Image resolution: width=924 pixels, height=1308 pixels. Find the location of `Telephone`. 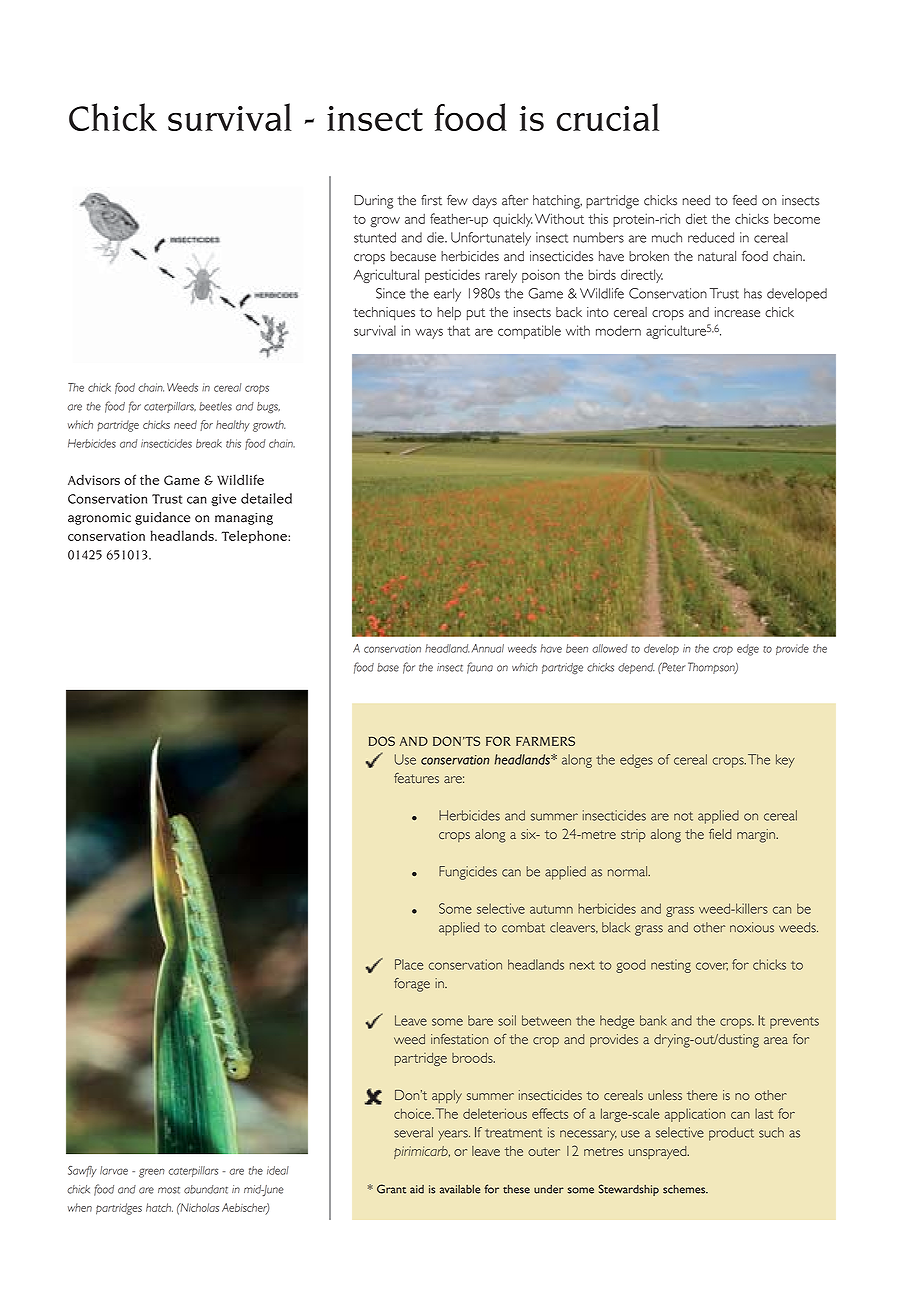

Telephone is located at coordinates (255, 536).
